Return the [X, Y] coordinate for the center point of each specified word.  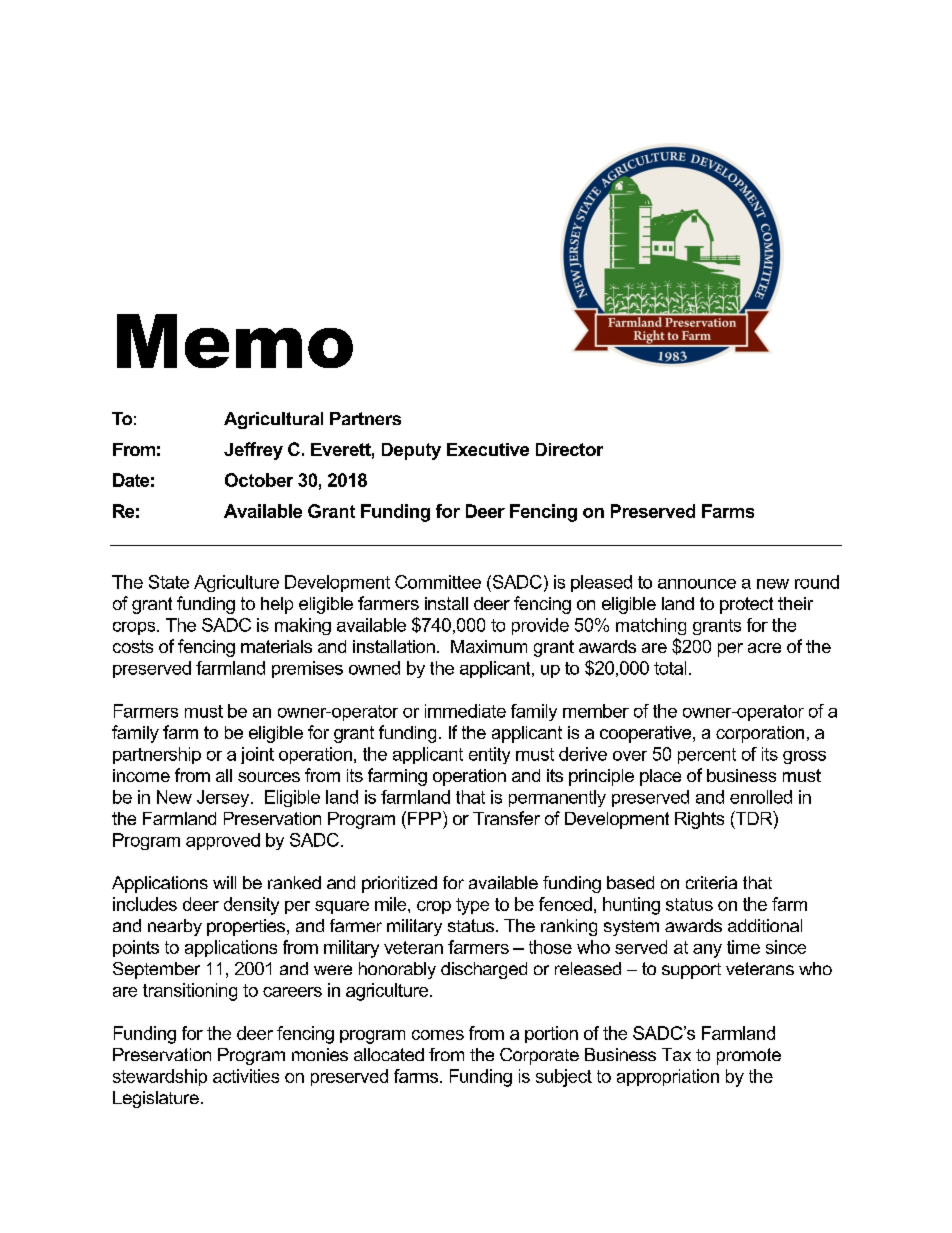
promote [749, 1056]
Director [569, 449]
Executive [488, 449]
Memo [235, 341]
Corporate [539, 1056]
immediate [465, 711]
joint [257, 755]
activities [246, 1076]
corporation [760, 734]
